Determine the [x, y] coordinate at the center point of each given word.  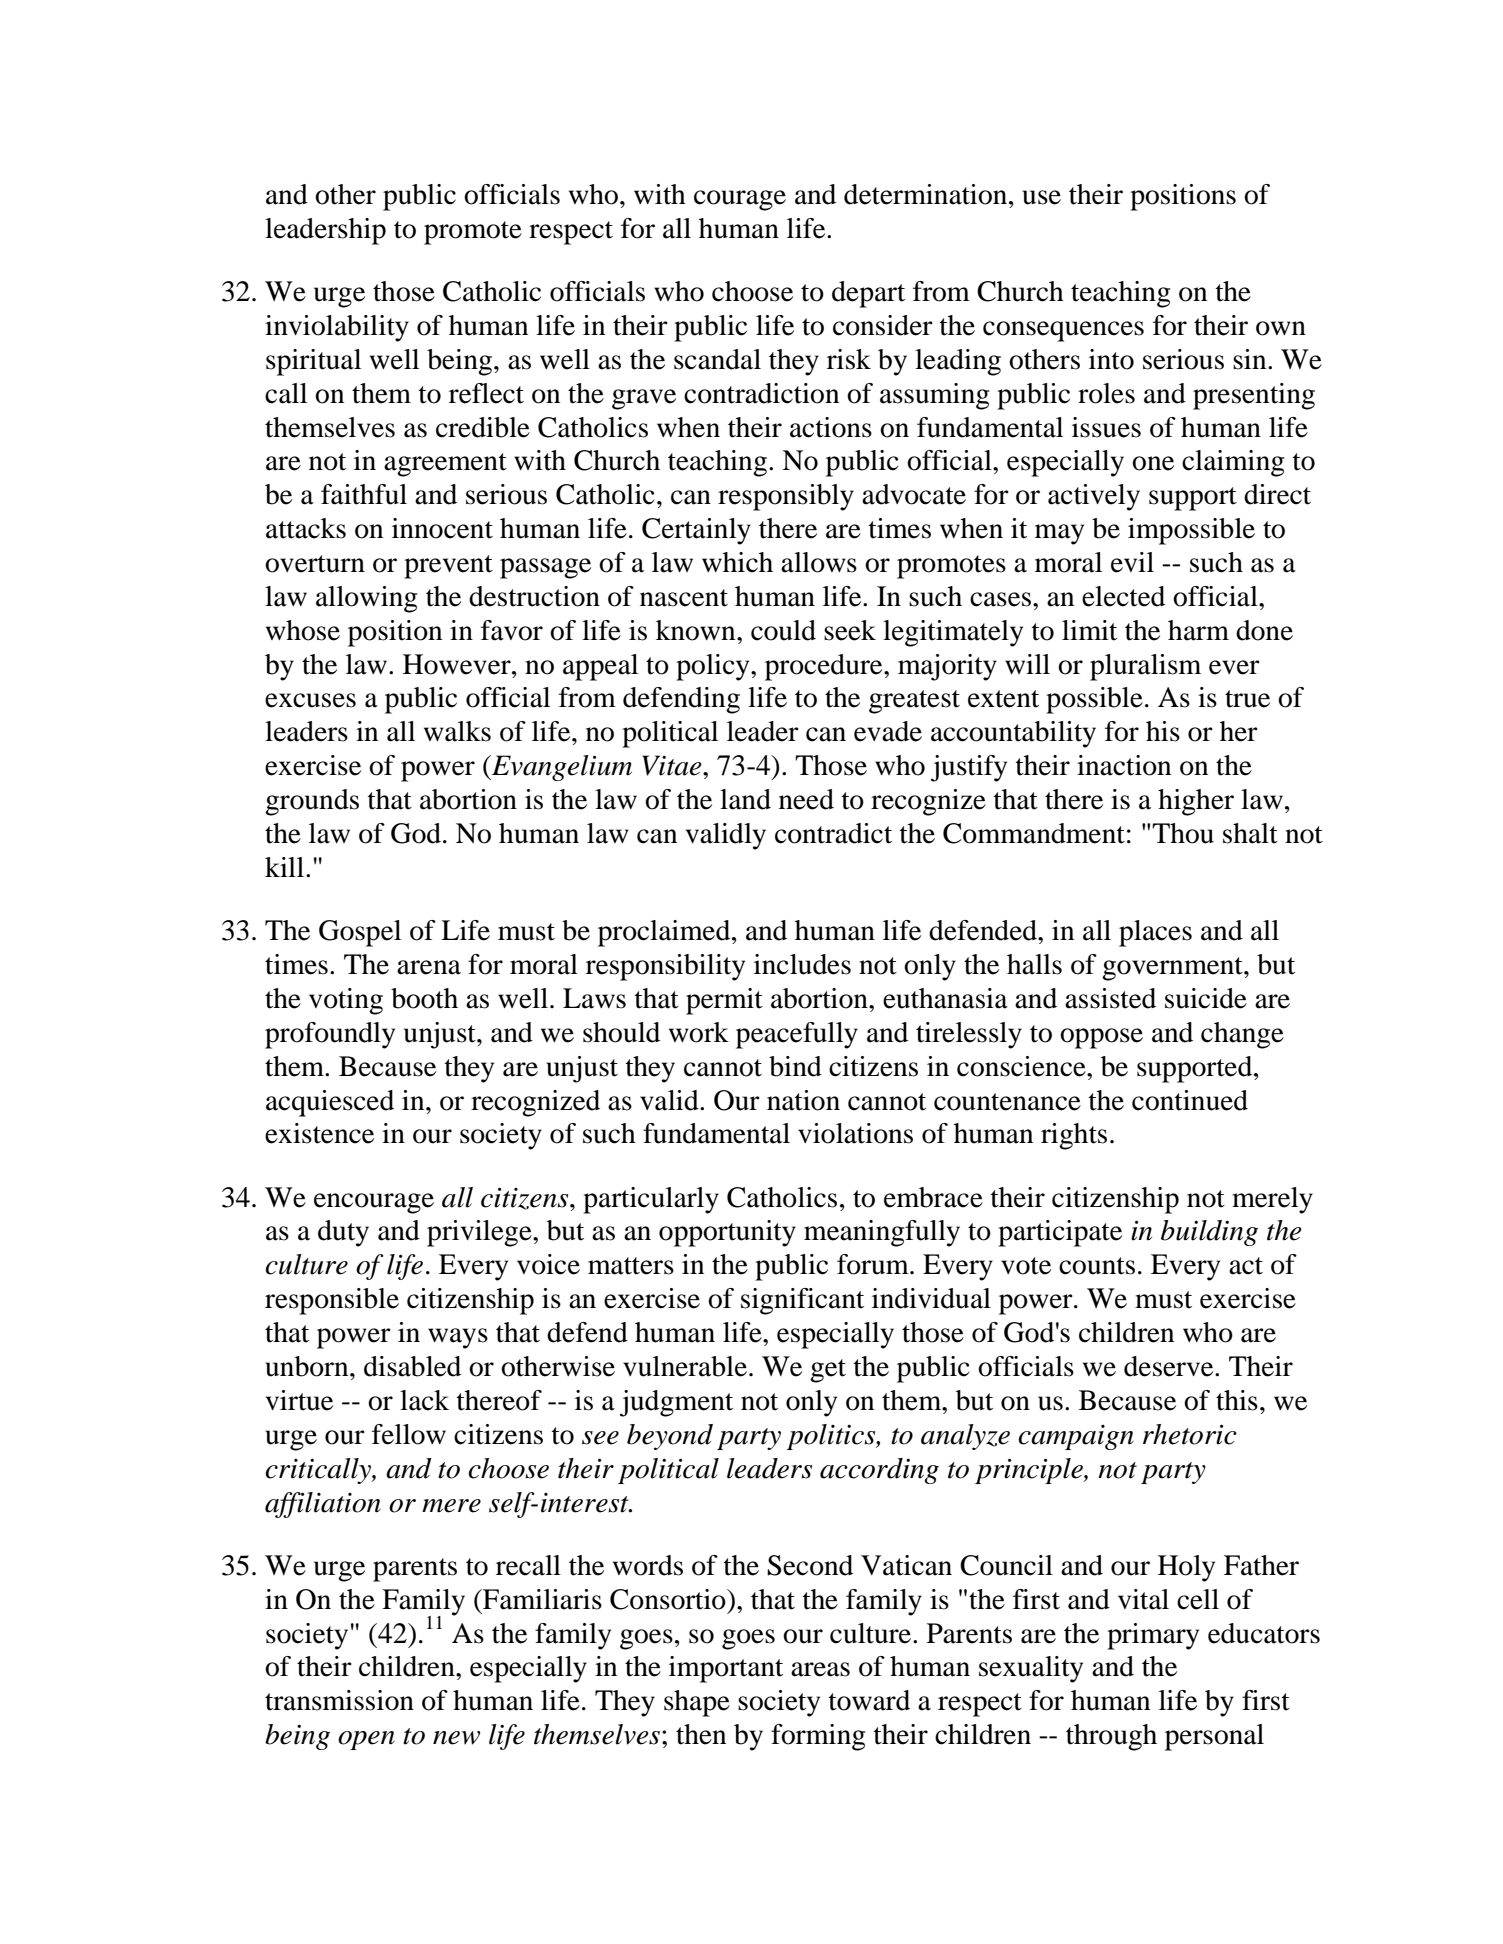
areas [820, 1669]
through [1111, 1737]
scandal [717, 359]
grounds [312, 802]
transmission [339, 1700]
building [1209, 1233]
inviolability [337, 328]
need [806, 799]
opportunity [727, 1233]
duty [343, 1233]
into [1111, 359]
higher [1196, 802]
